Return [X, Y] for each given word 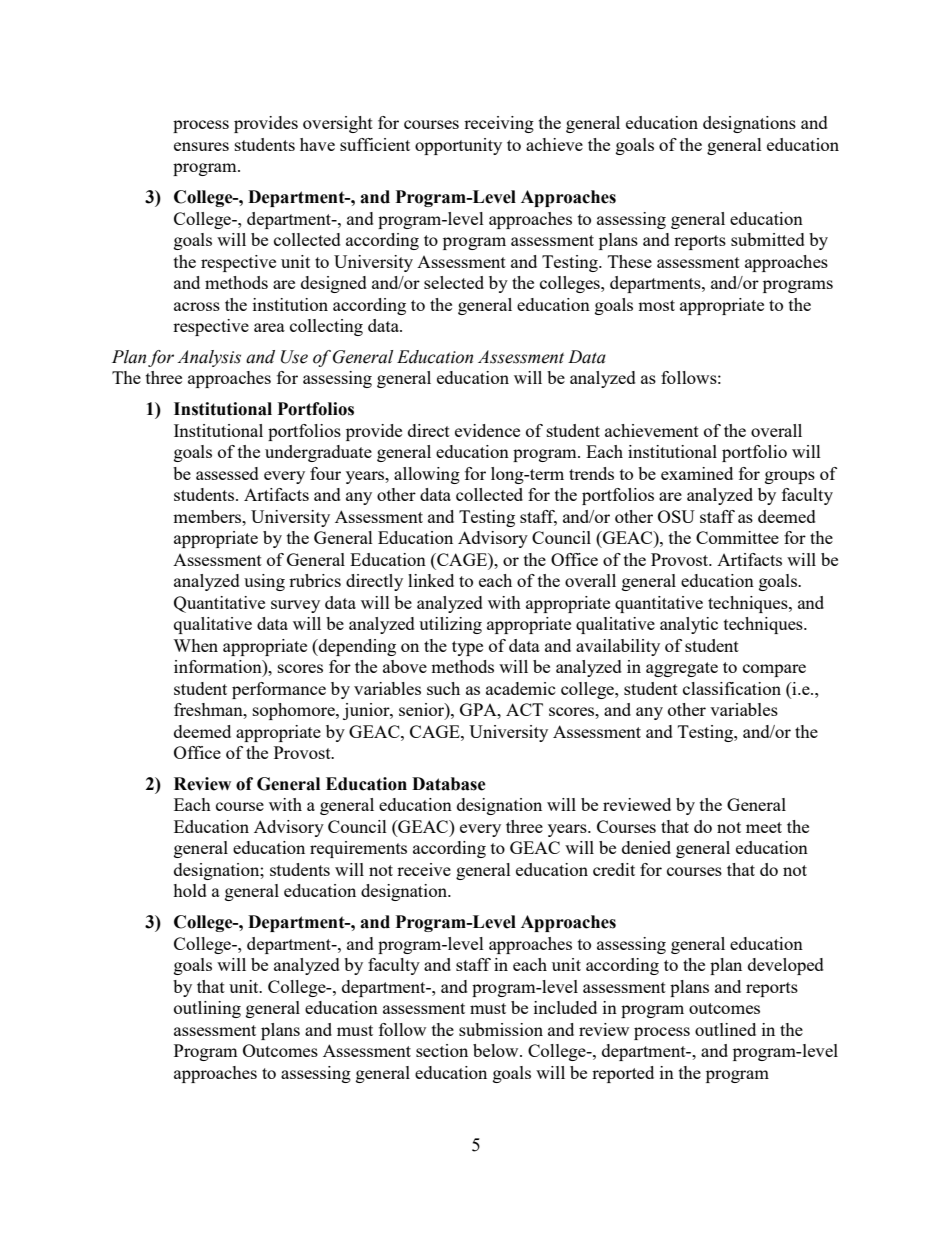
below [497, 1050]
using [264, 582]
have [317, 144]
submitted [768, 239]
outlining [207, 1009]
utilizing [450, 625]
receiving [499, 124]
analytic [689, 625]
